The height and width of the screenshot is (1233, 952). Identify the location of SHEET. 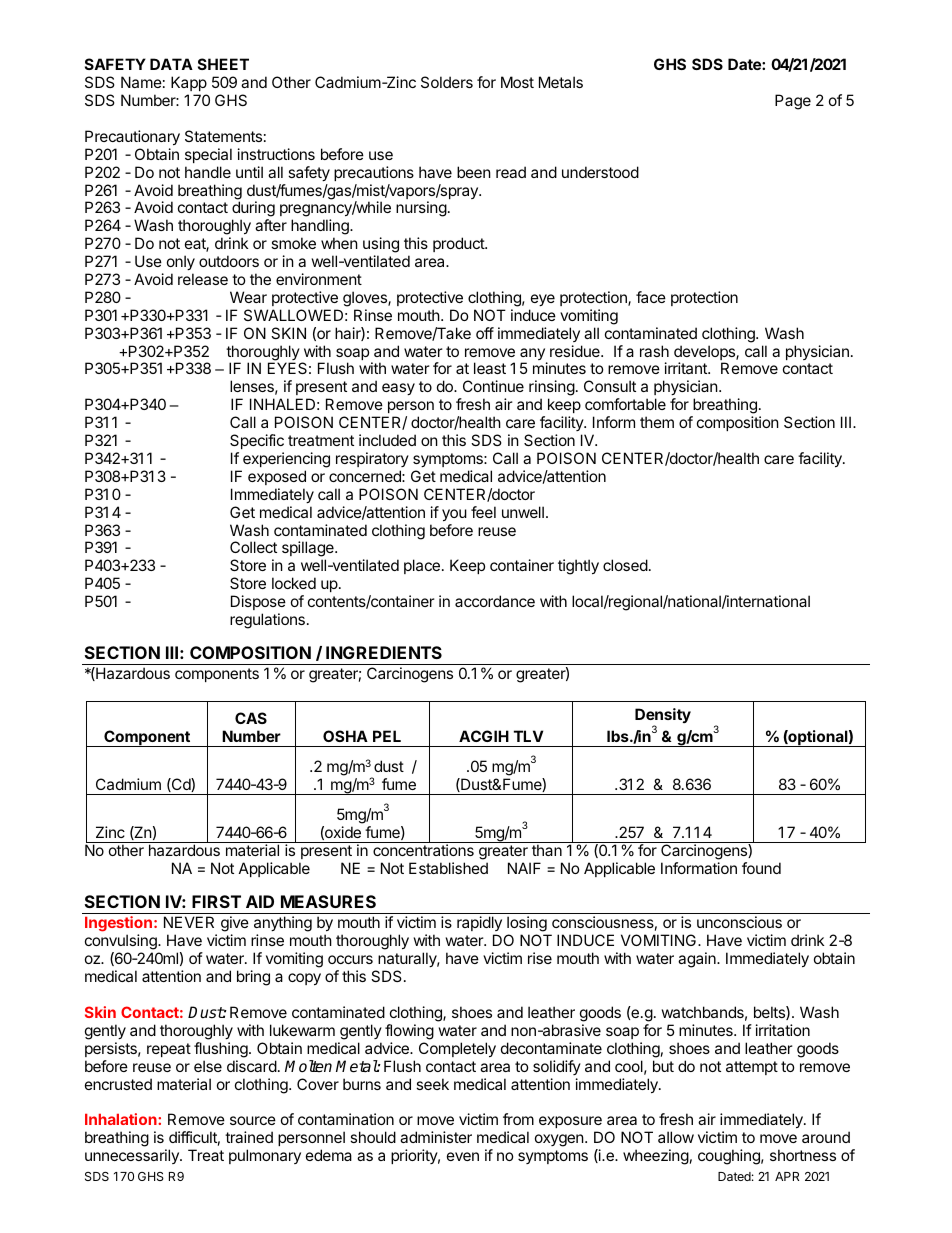
(223, 64).
